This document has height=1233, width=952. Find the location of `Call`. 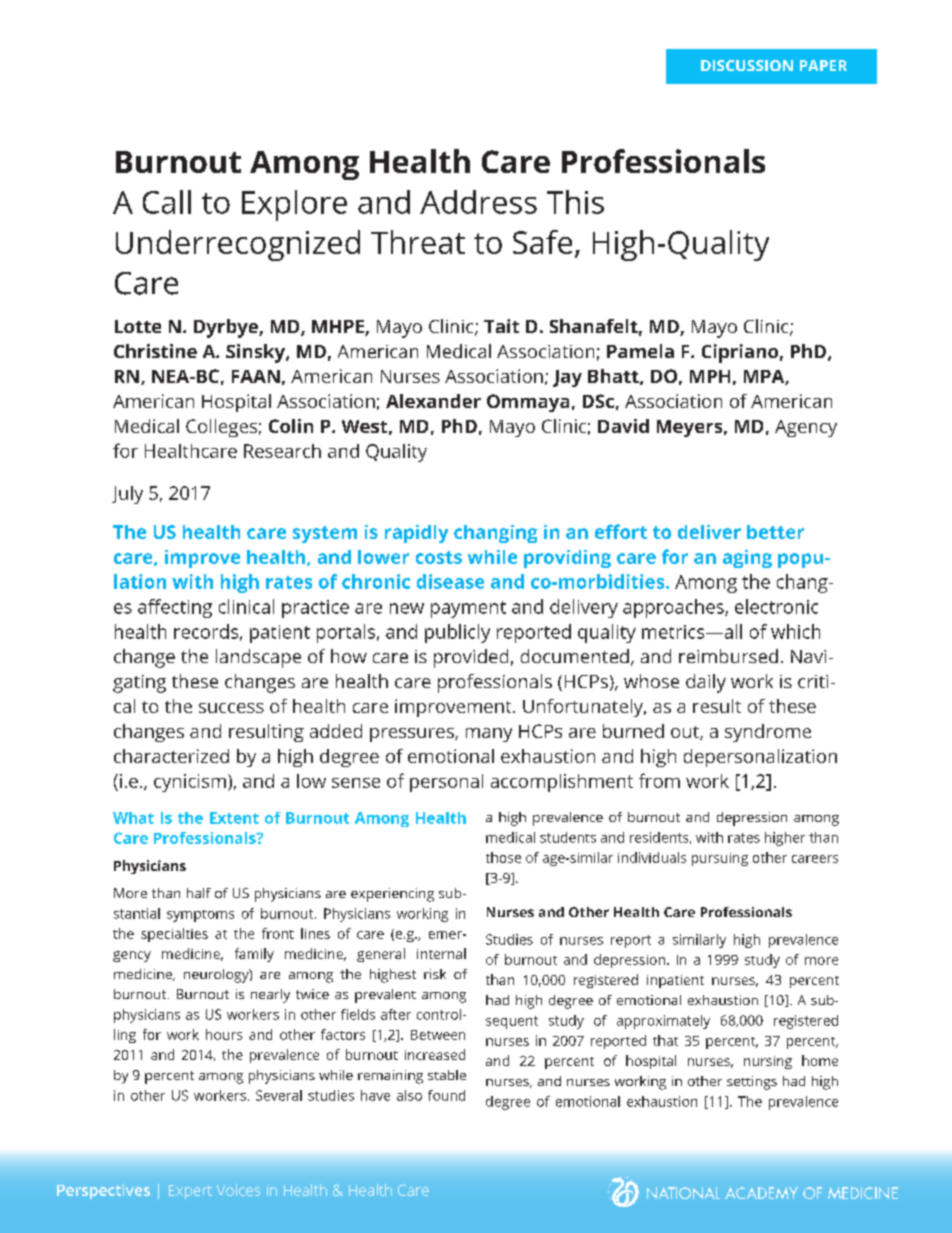

Call is located at coordinates (167, 202).
